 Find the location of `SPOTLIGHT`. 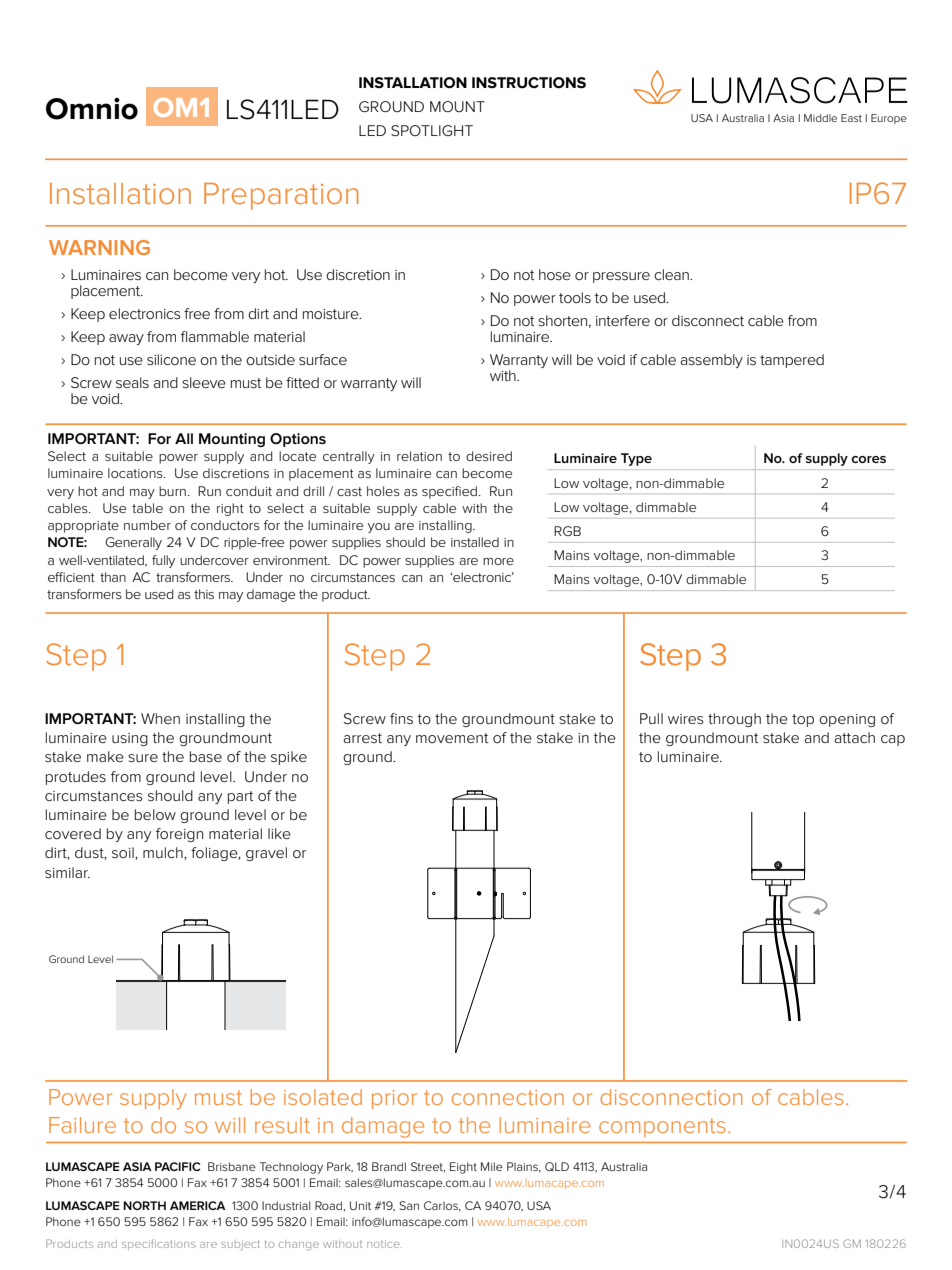

SPOTLIGHT is located at coordinates (432, 130).
